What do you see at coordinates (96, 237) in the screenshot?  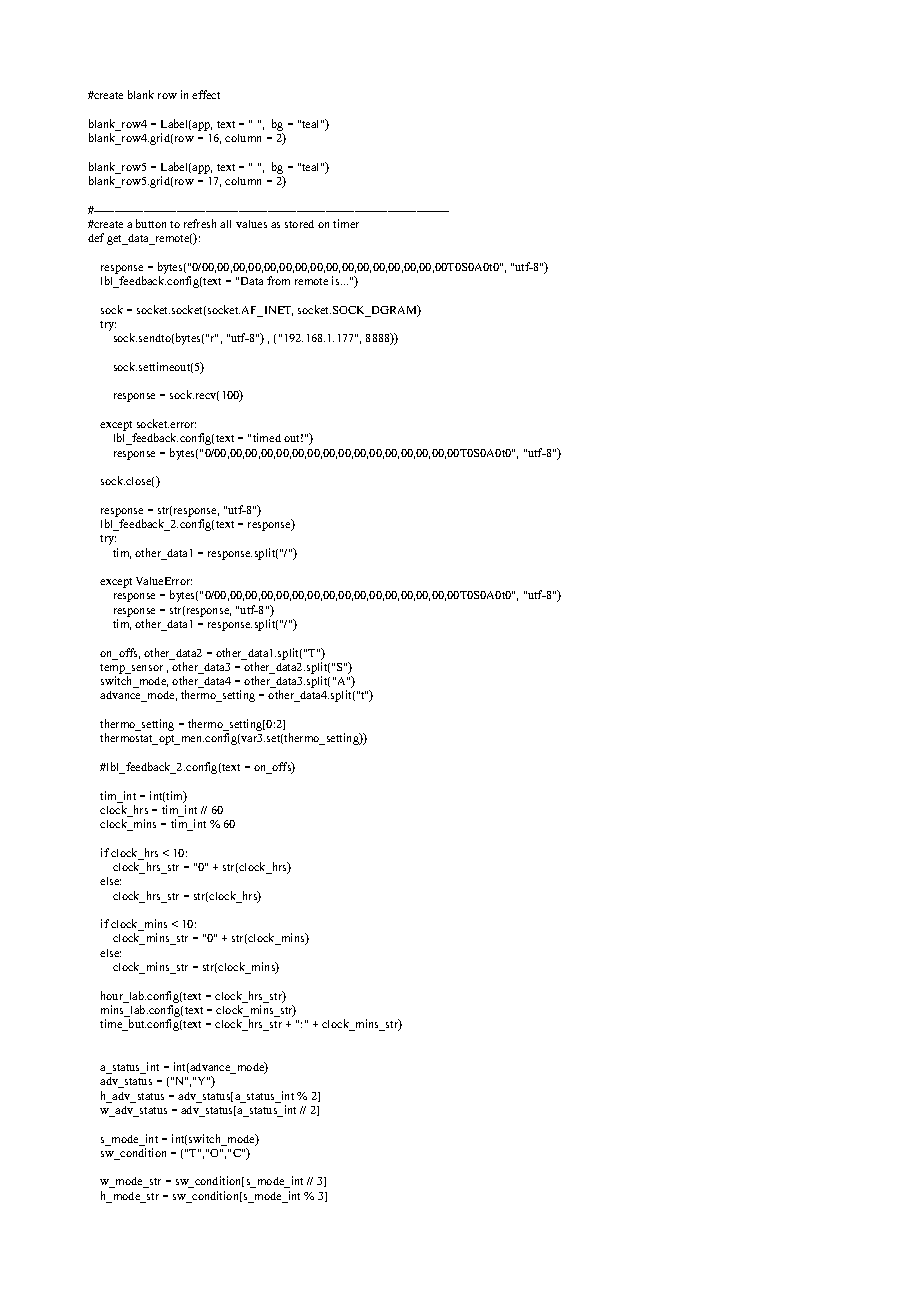 I see `def` at bounding box center [96, 237].
